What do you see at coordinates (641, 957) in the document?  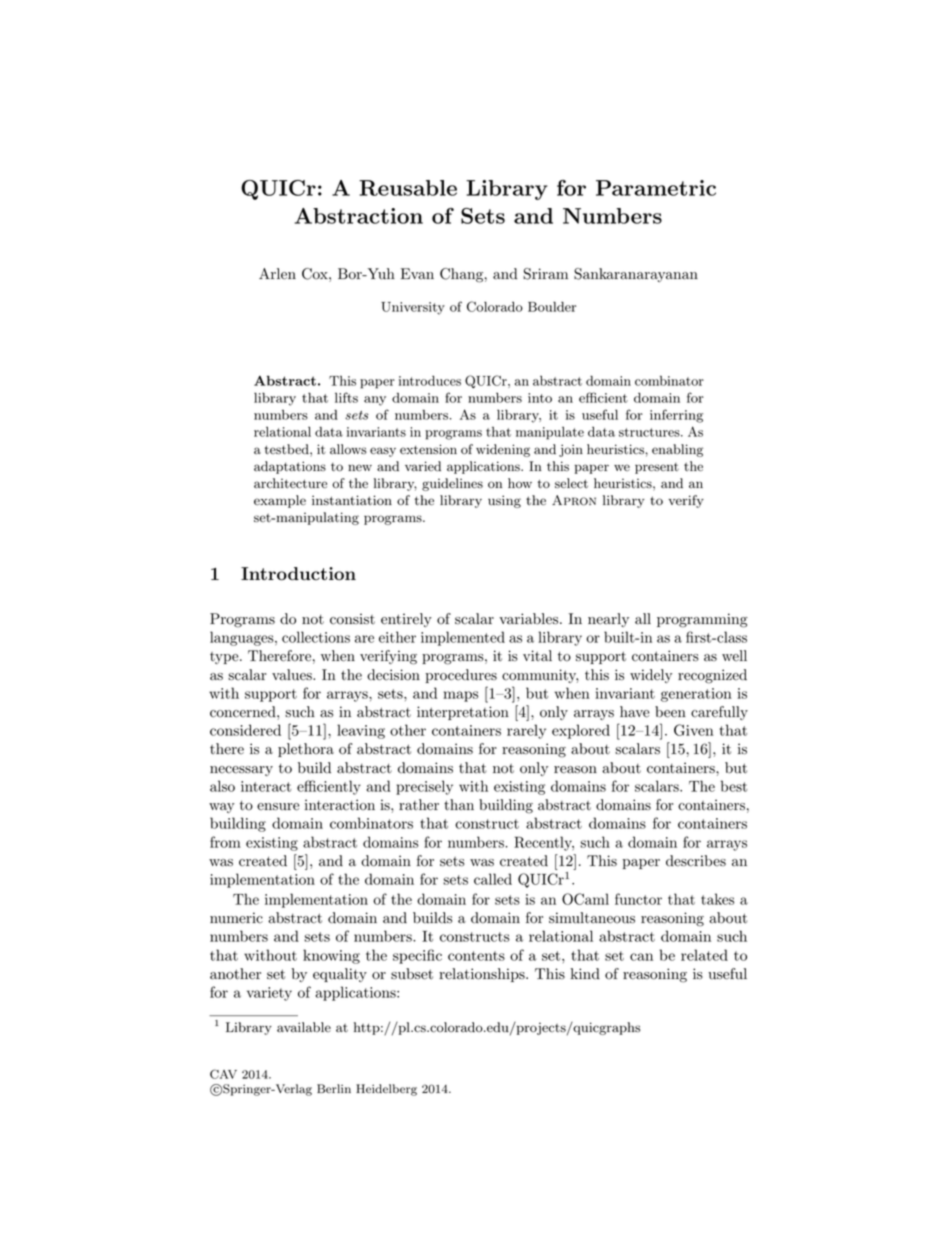 I see `can` at bounding box center [641, 957].
